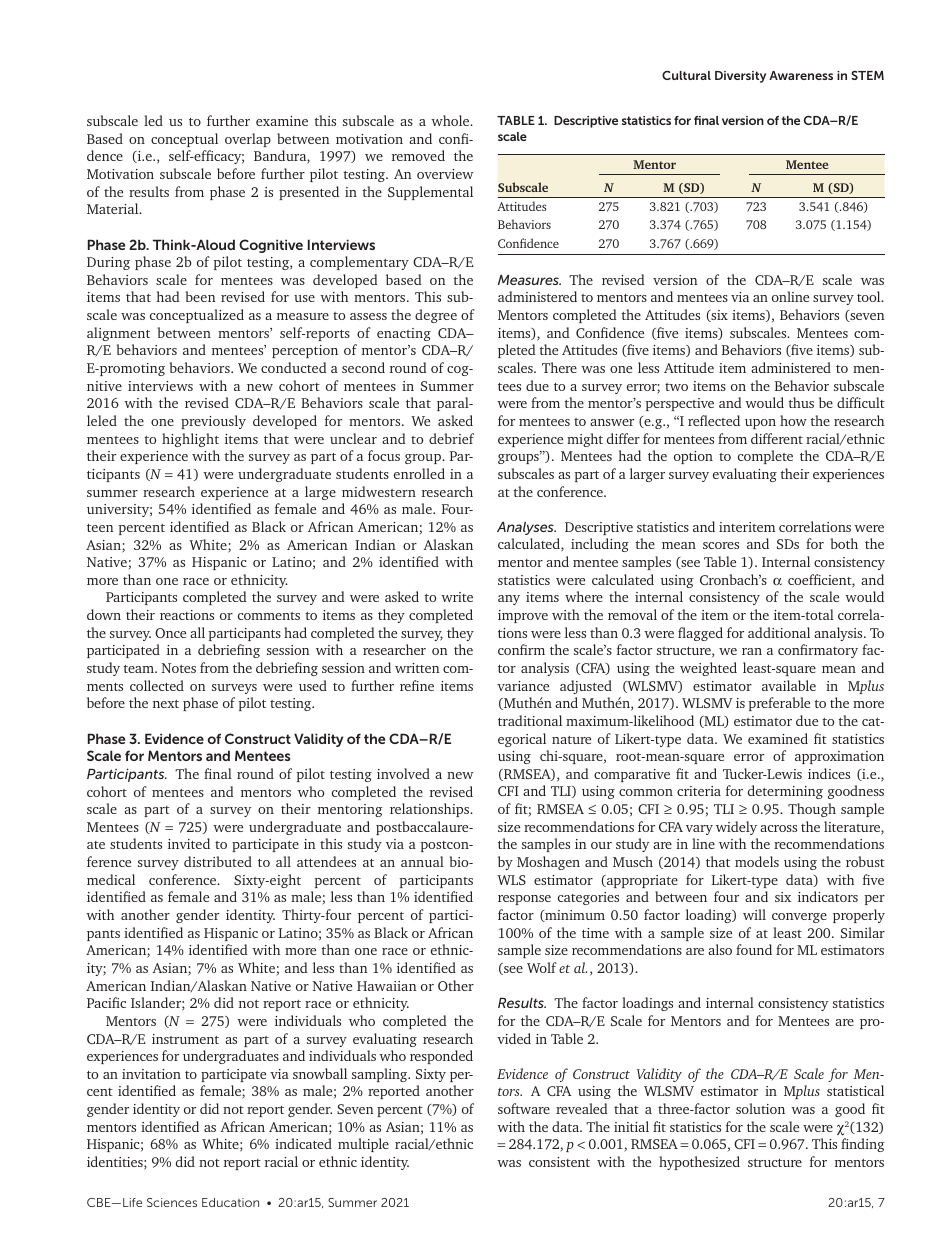 The height and width of the screenshot is (1256, 952). What do you see at coordinates (801, 75) in the screenshot?
I see `Awareness` at bounding box center [801, 75].
